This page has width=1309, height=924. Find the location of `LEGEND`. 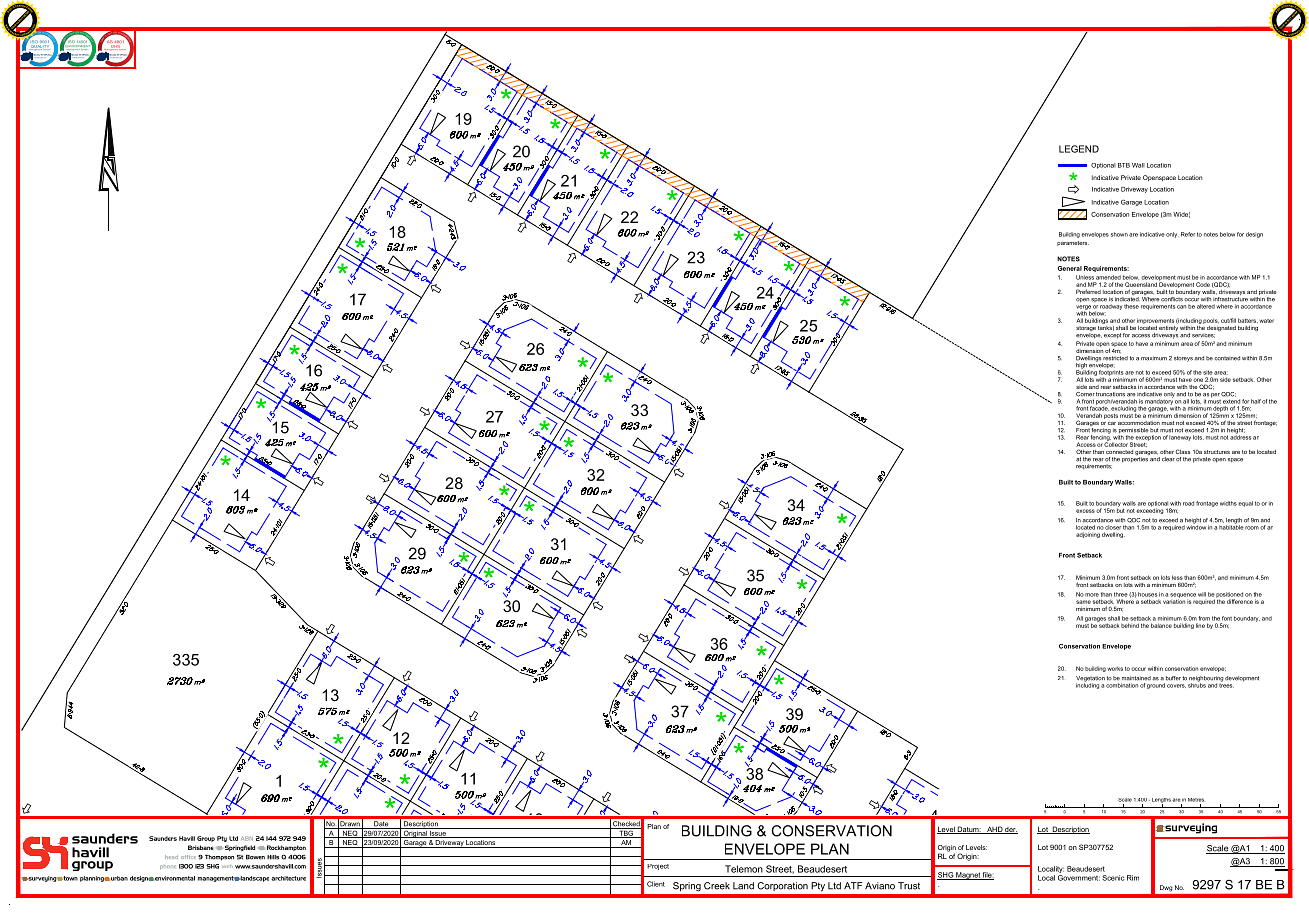

LEGEND is located at coordinates (1079, 149).
